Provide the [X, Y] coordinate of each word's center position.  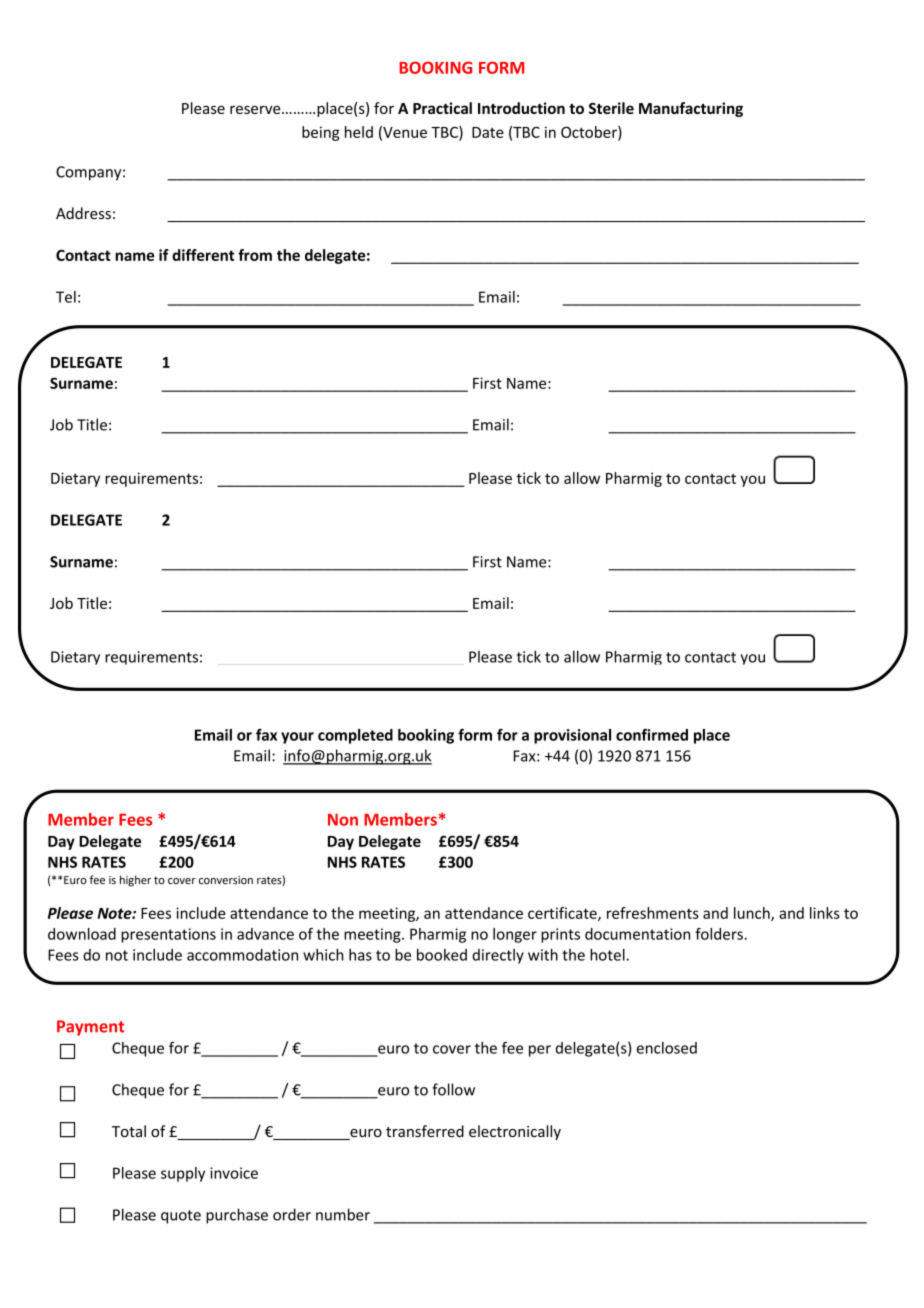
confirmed [652, 735]
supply [183, 1174]
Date [488, 132]
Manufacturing [691, 109]
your [297, 738]
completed [355, 736]
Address [83, 213]
